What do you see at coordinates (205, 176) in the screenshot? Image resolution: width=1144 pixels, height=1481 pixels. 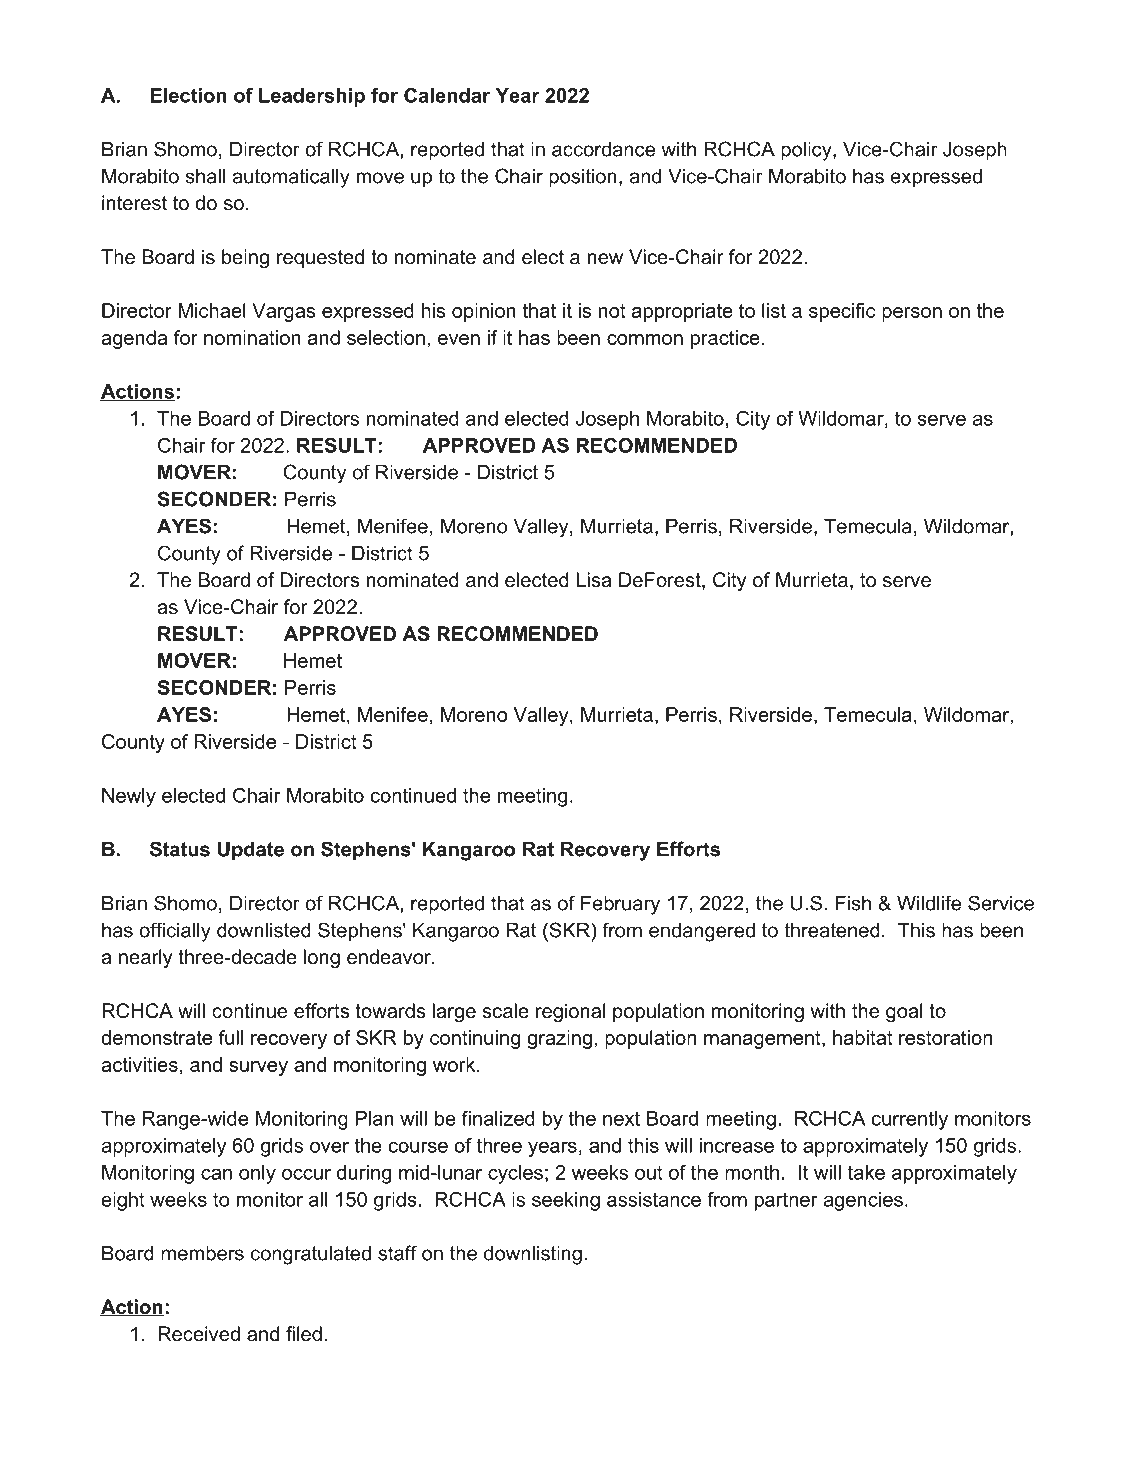 I see `shall` at bounding box center [205, 176].
